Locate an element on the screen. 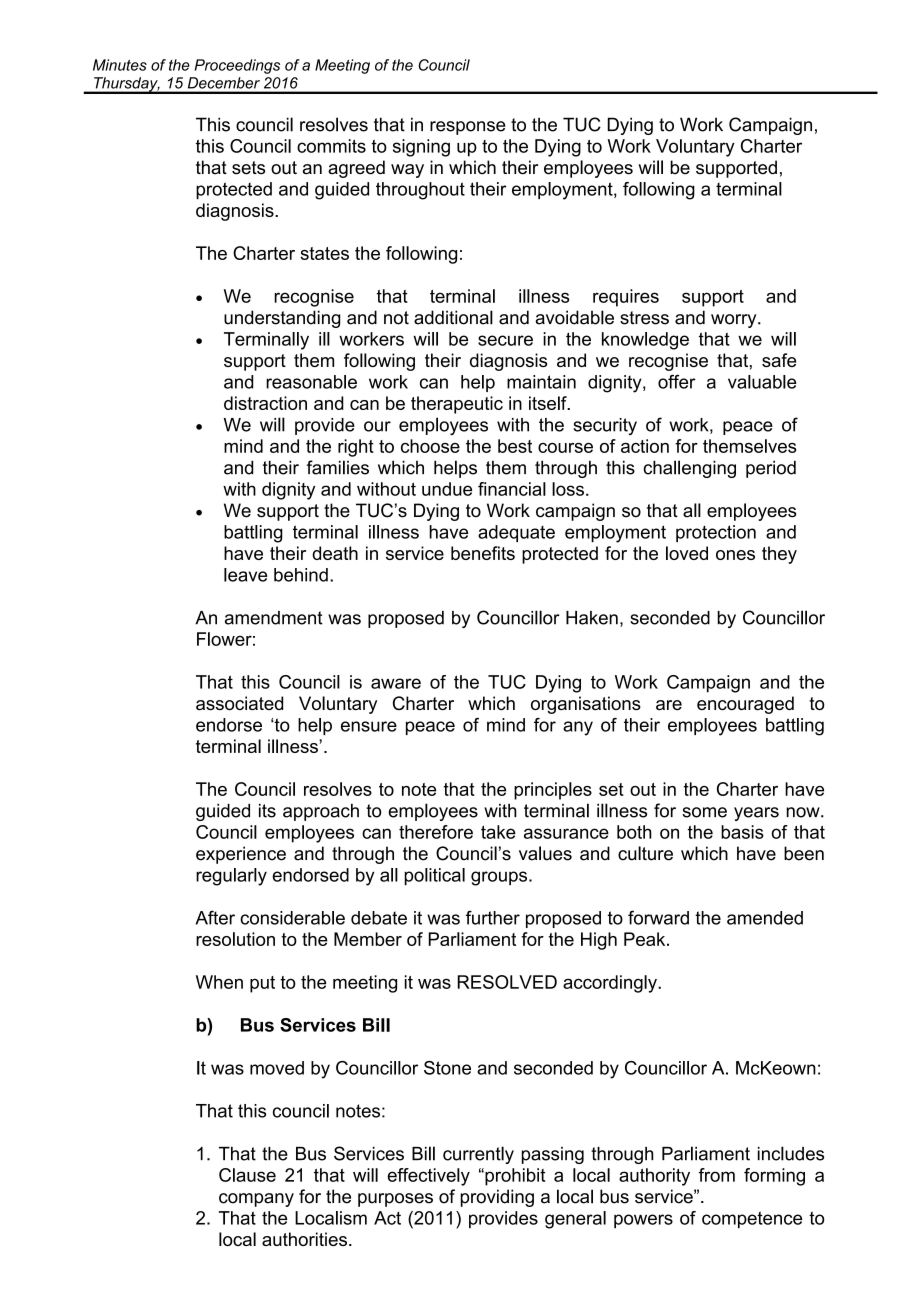 The height and width of the screenshot is (1308, 924). requires is located at coordinates (626, 298).
